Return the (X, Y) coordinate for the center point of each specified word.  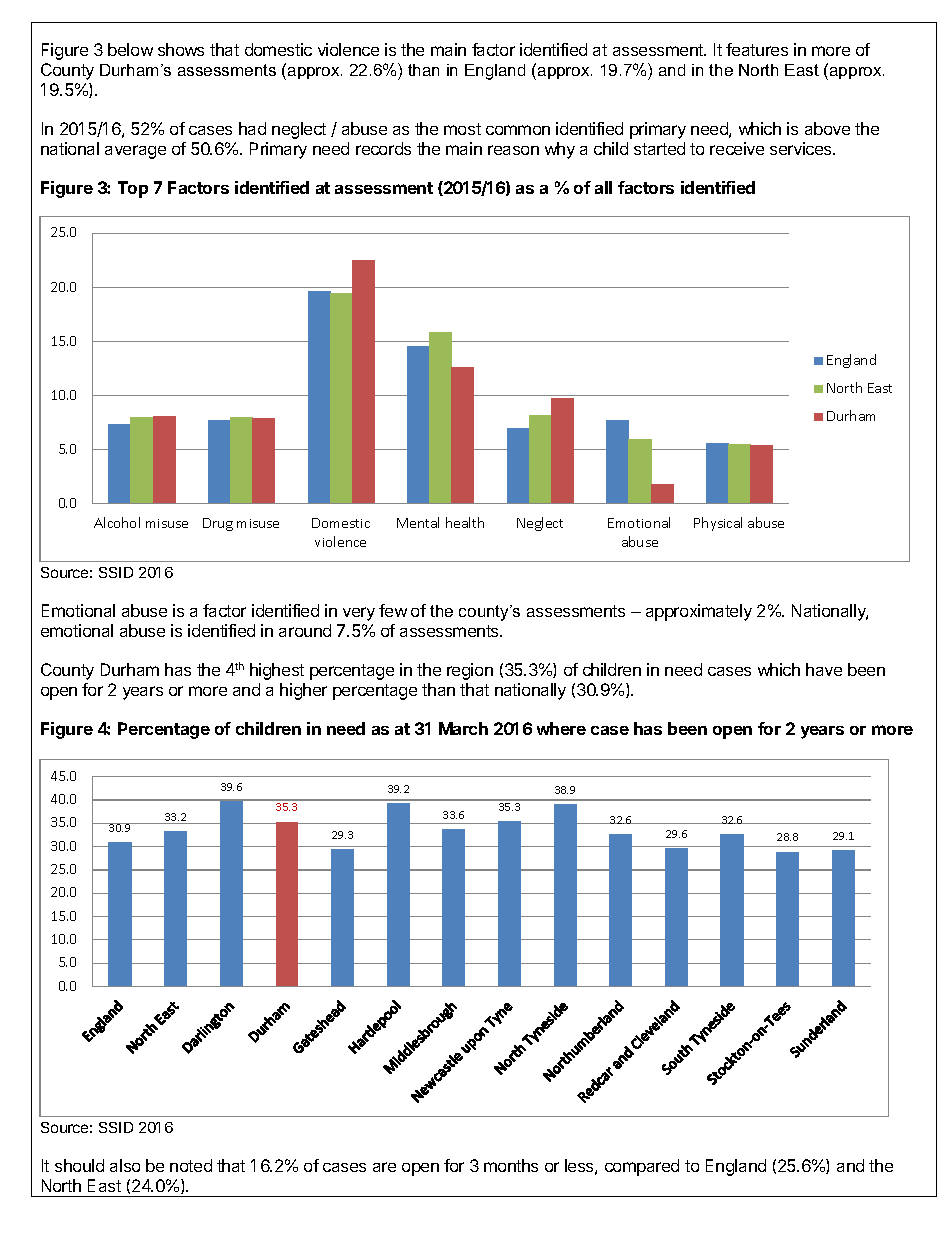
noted (191, 1165)
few (393, 610)
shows (181, 49)
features (757, 49)
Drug (218, 524)
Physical (718, 524)
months (511, 1165)
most (462, 129)
